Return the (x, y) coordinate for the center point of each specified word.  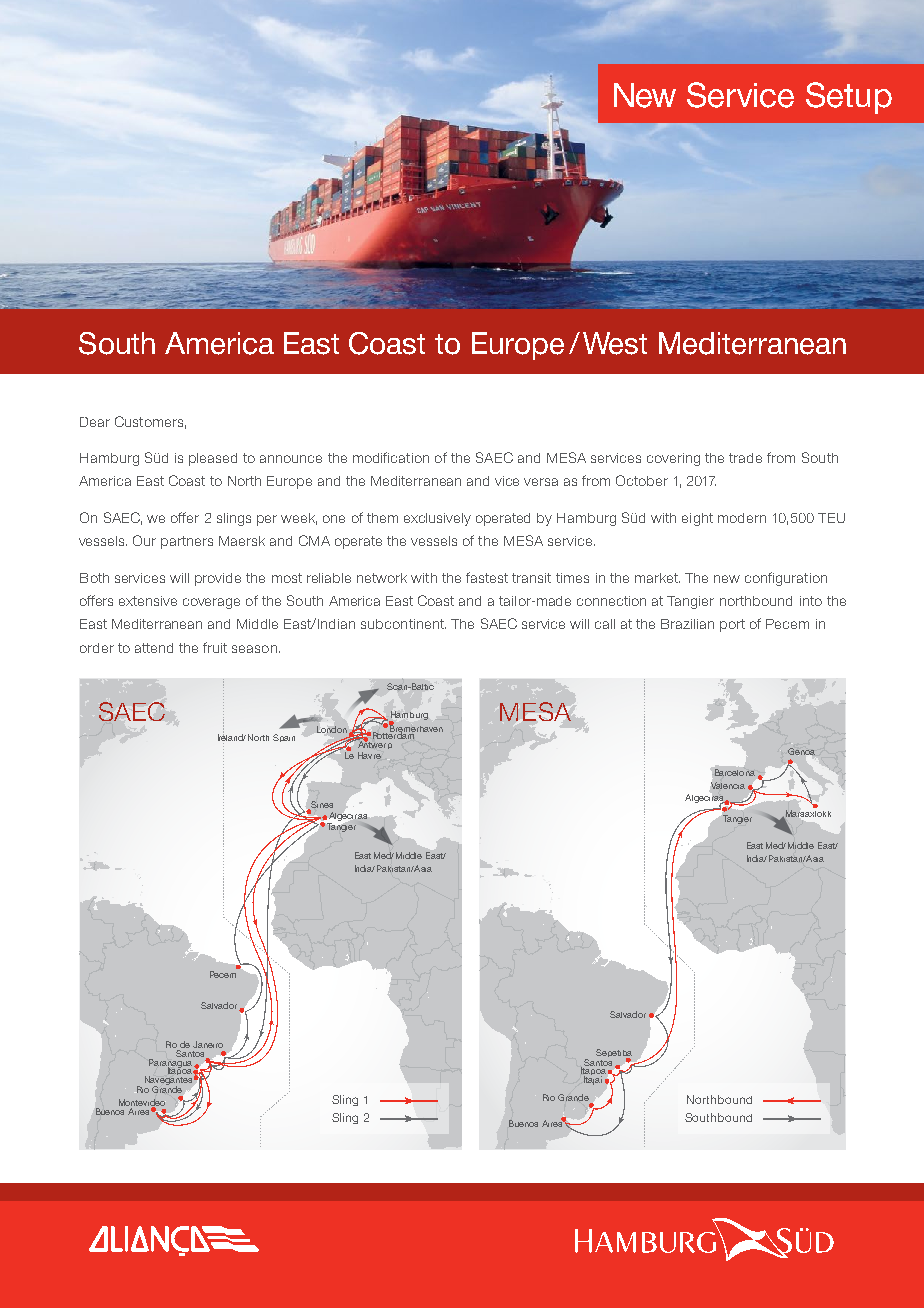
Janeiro (208, 1044)
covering (673, 459)
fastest (487, 577)
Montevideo (142, 1103)
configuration (786, 579)
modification (391, 457)
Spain (284, 738)
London (332, 729)
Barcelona (733, 774)
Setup (849, 98)
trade (745, 458)
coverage (211, 603)
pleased (213, 459)
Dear (95, 422)
